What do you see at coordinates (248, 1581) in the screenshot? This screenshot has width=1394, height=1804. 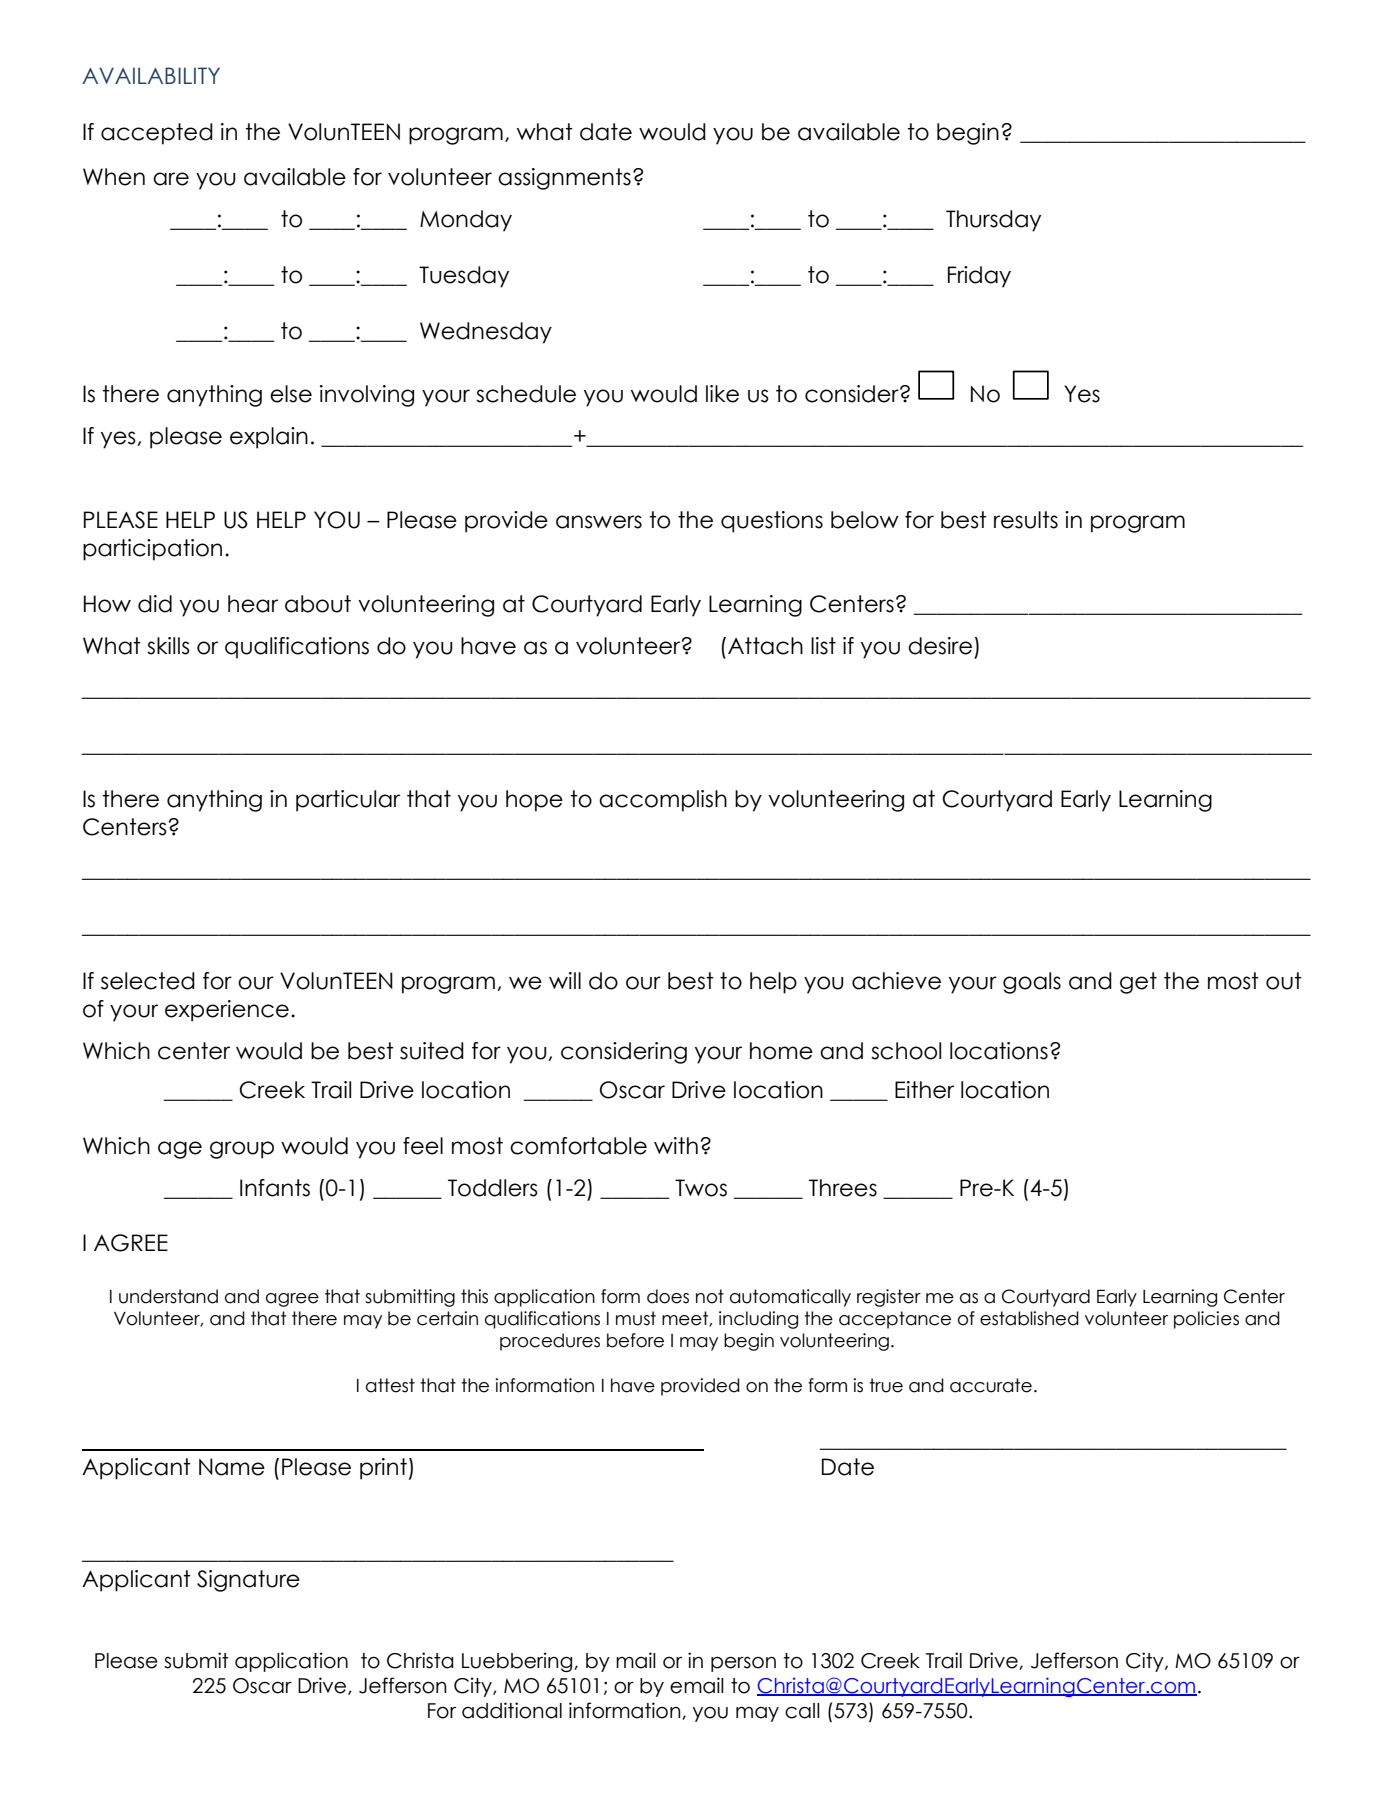 I see `Signature` at bounding box center [248, 1581].
